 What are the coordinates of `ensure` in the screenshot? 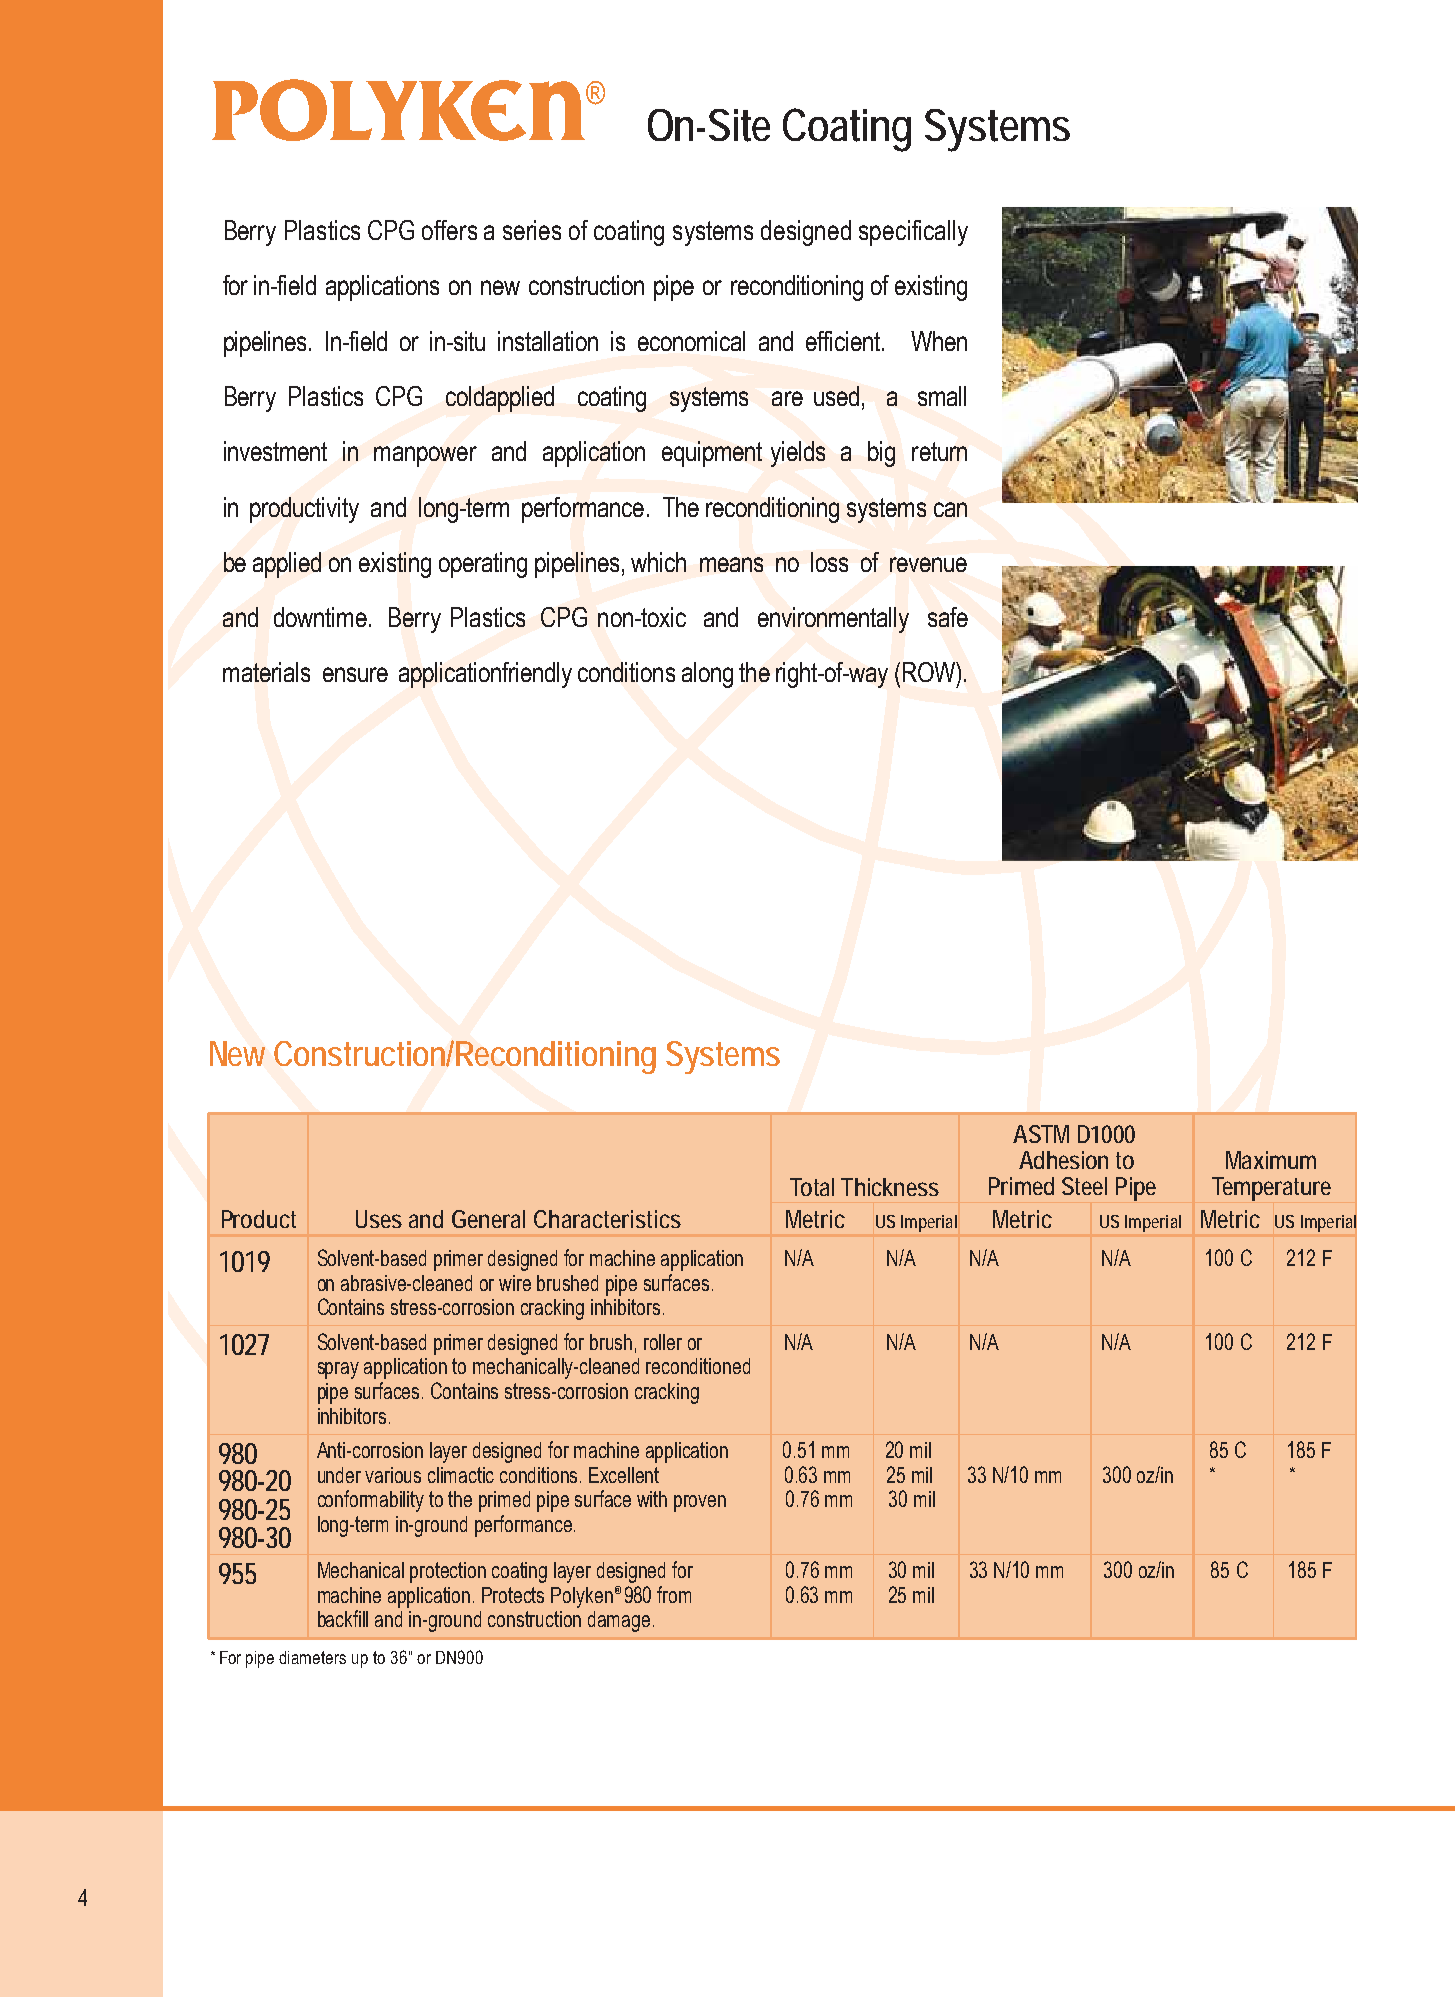 It's located at (355, 674).
